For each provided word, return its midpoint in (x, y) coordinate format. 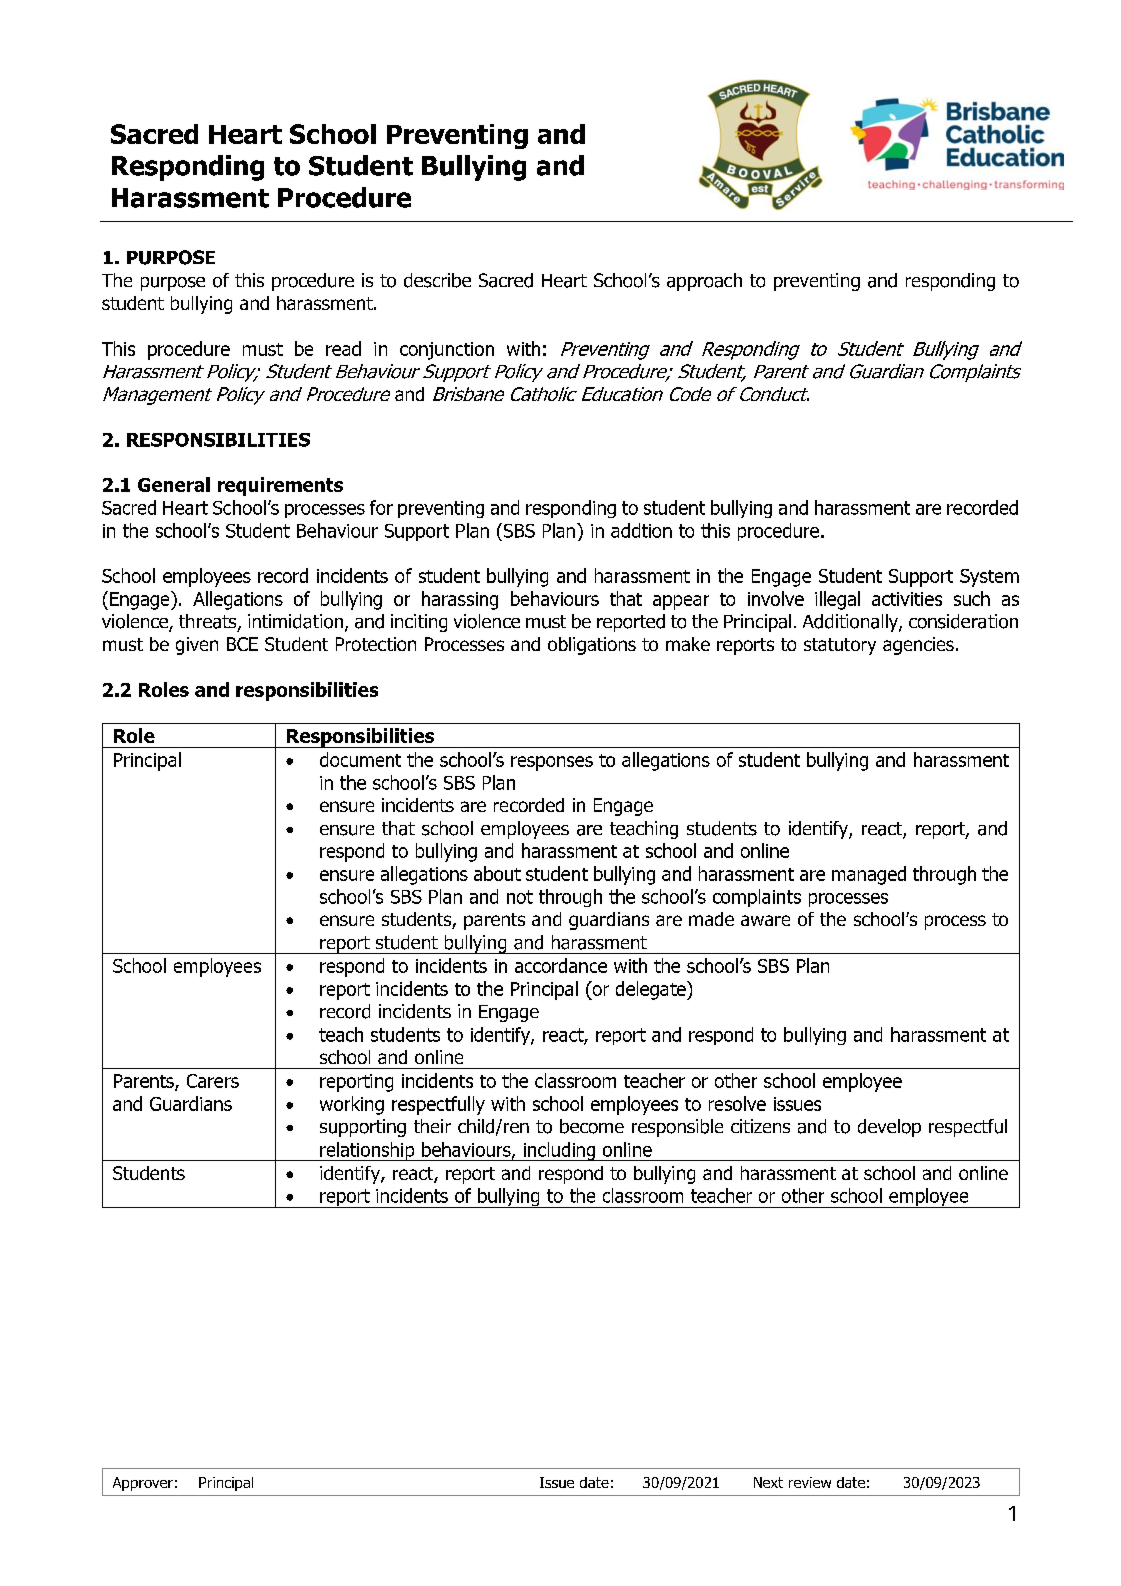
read (343, 348)
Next (768, 1482)
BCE (242, 644)
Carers (213, 1081)
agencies (918, 646)
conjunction (447, 351)
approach (704, 282)
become (592, 1126)
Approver (143, 1484)
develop (889, 1128)
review (810, 1482)
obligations (592, 646)
